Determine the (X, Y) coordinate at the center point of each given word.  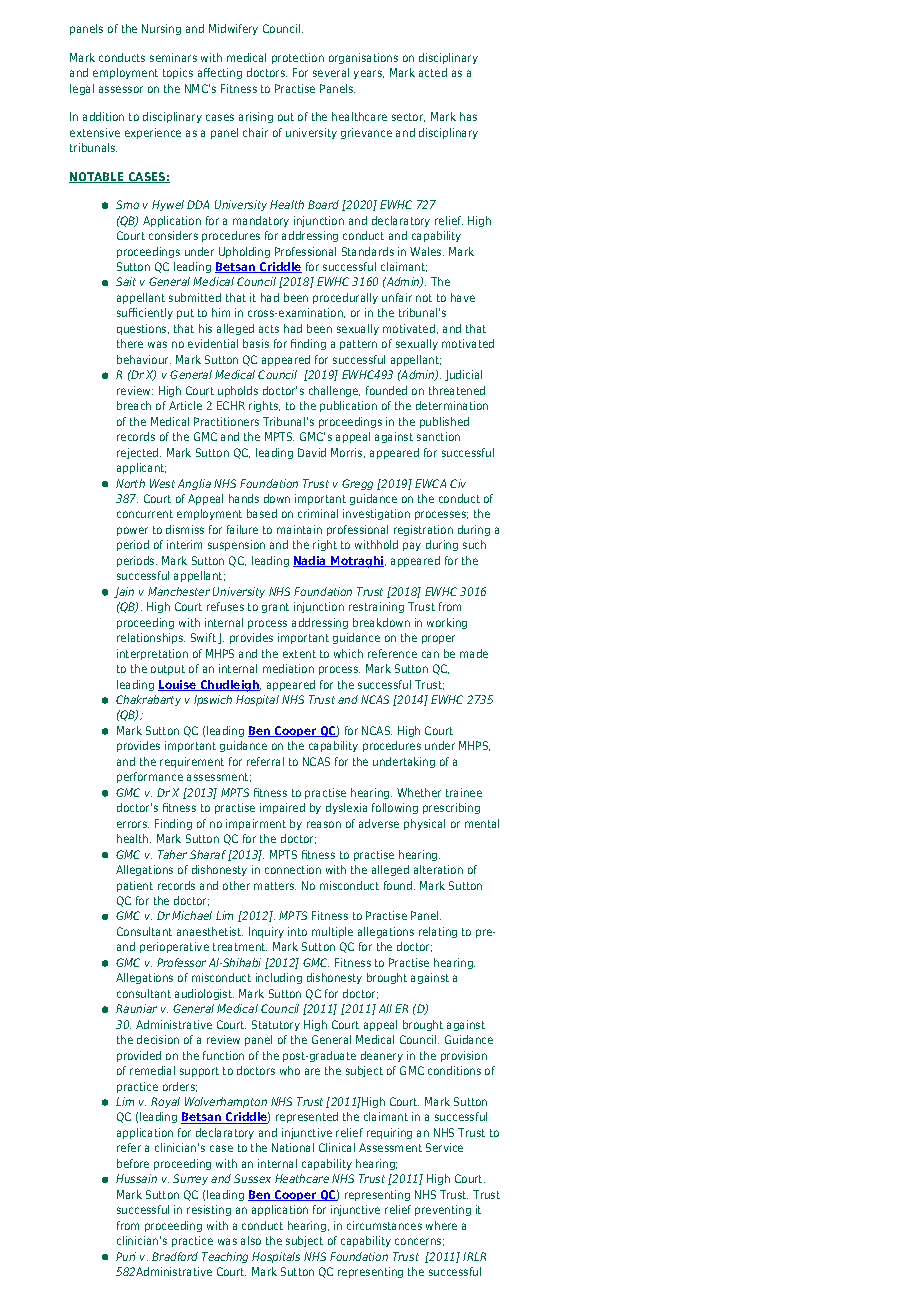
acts (269, 329)
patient (135, 886)
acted (433, 72)
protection (298, 58)
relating (438, 932)
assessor (121, 89)
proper (438, 639)
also (251, 1240)
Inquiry (266, 932)
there (130, 343)
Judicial (463, 375)
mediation (288, 668)
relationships (151, 638)
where (441, 1225)
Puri (126, 1256)
